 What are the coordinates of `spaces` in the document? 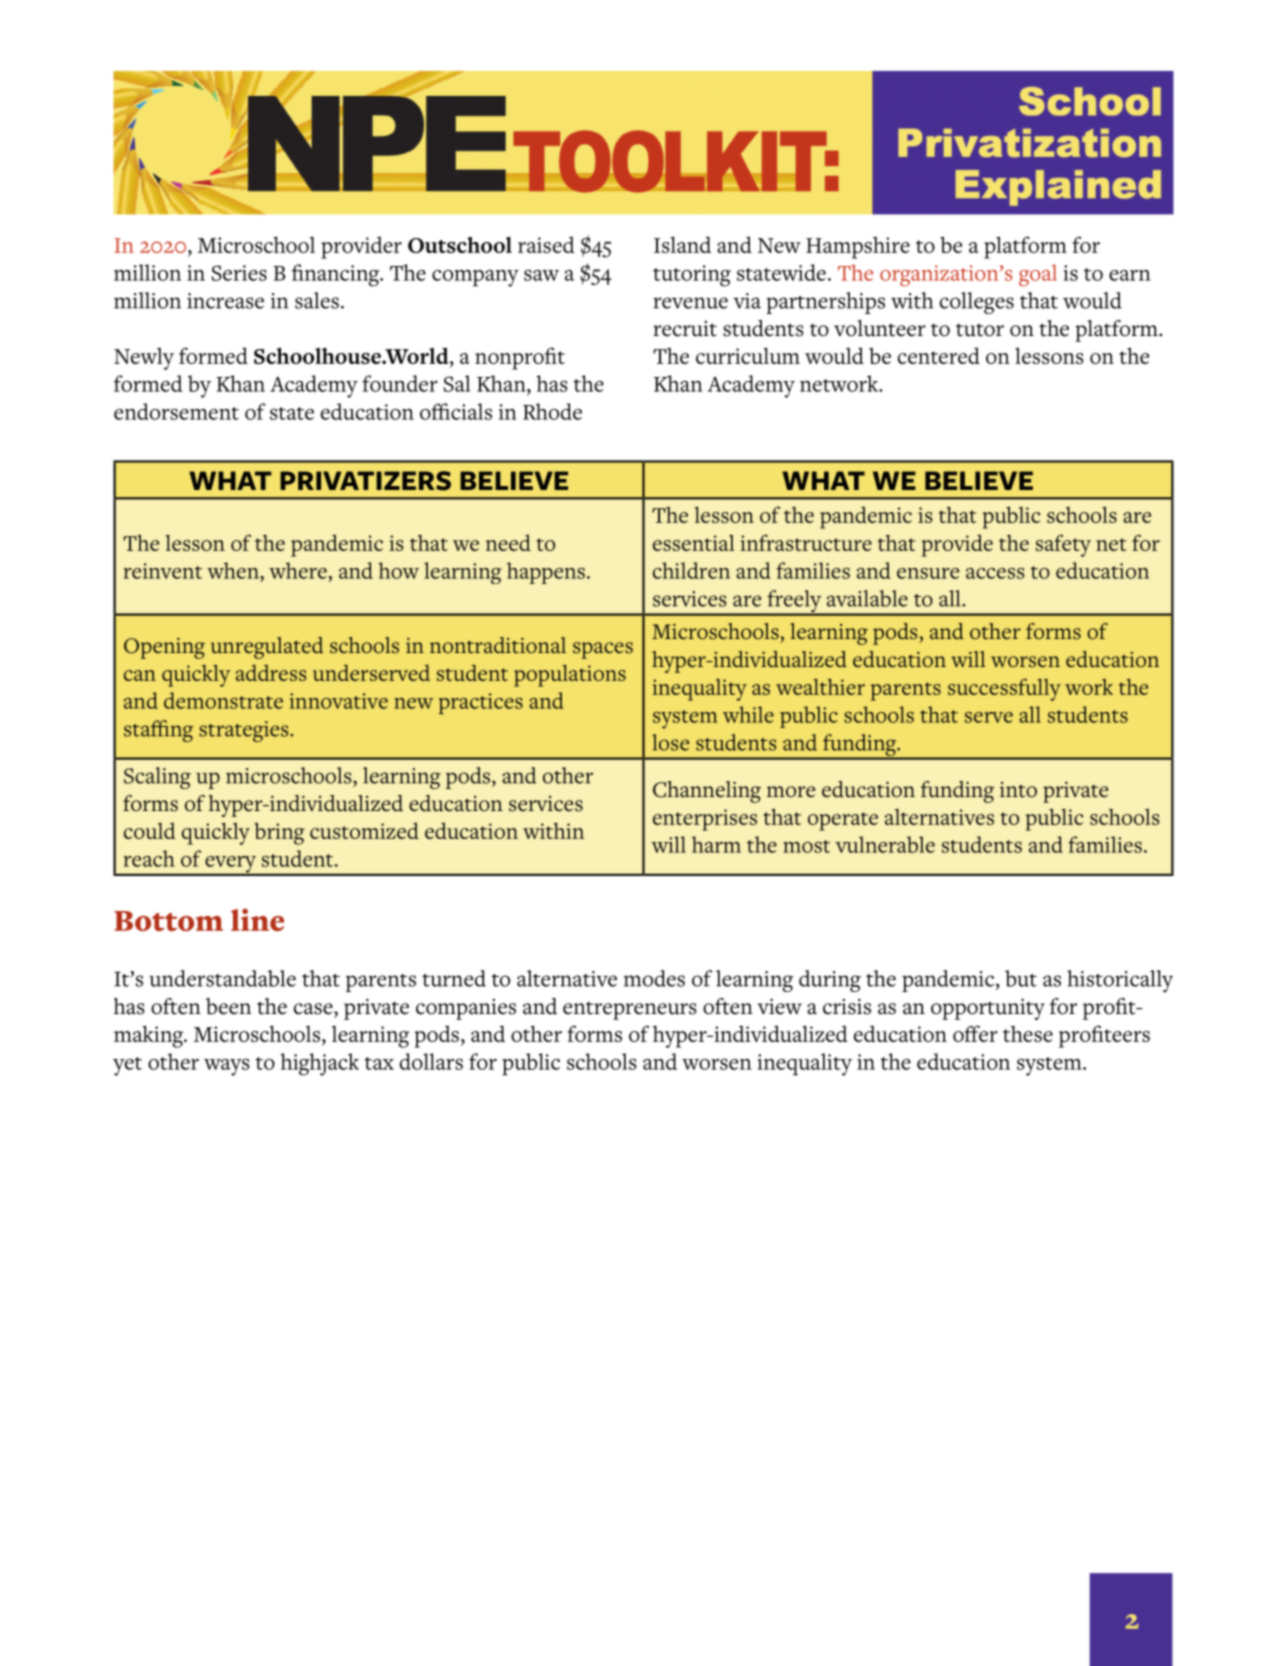 It's located at (603, 650).
